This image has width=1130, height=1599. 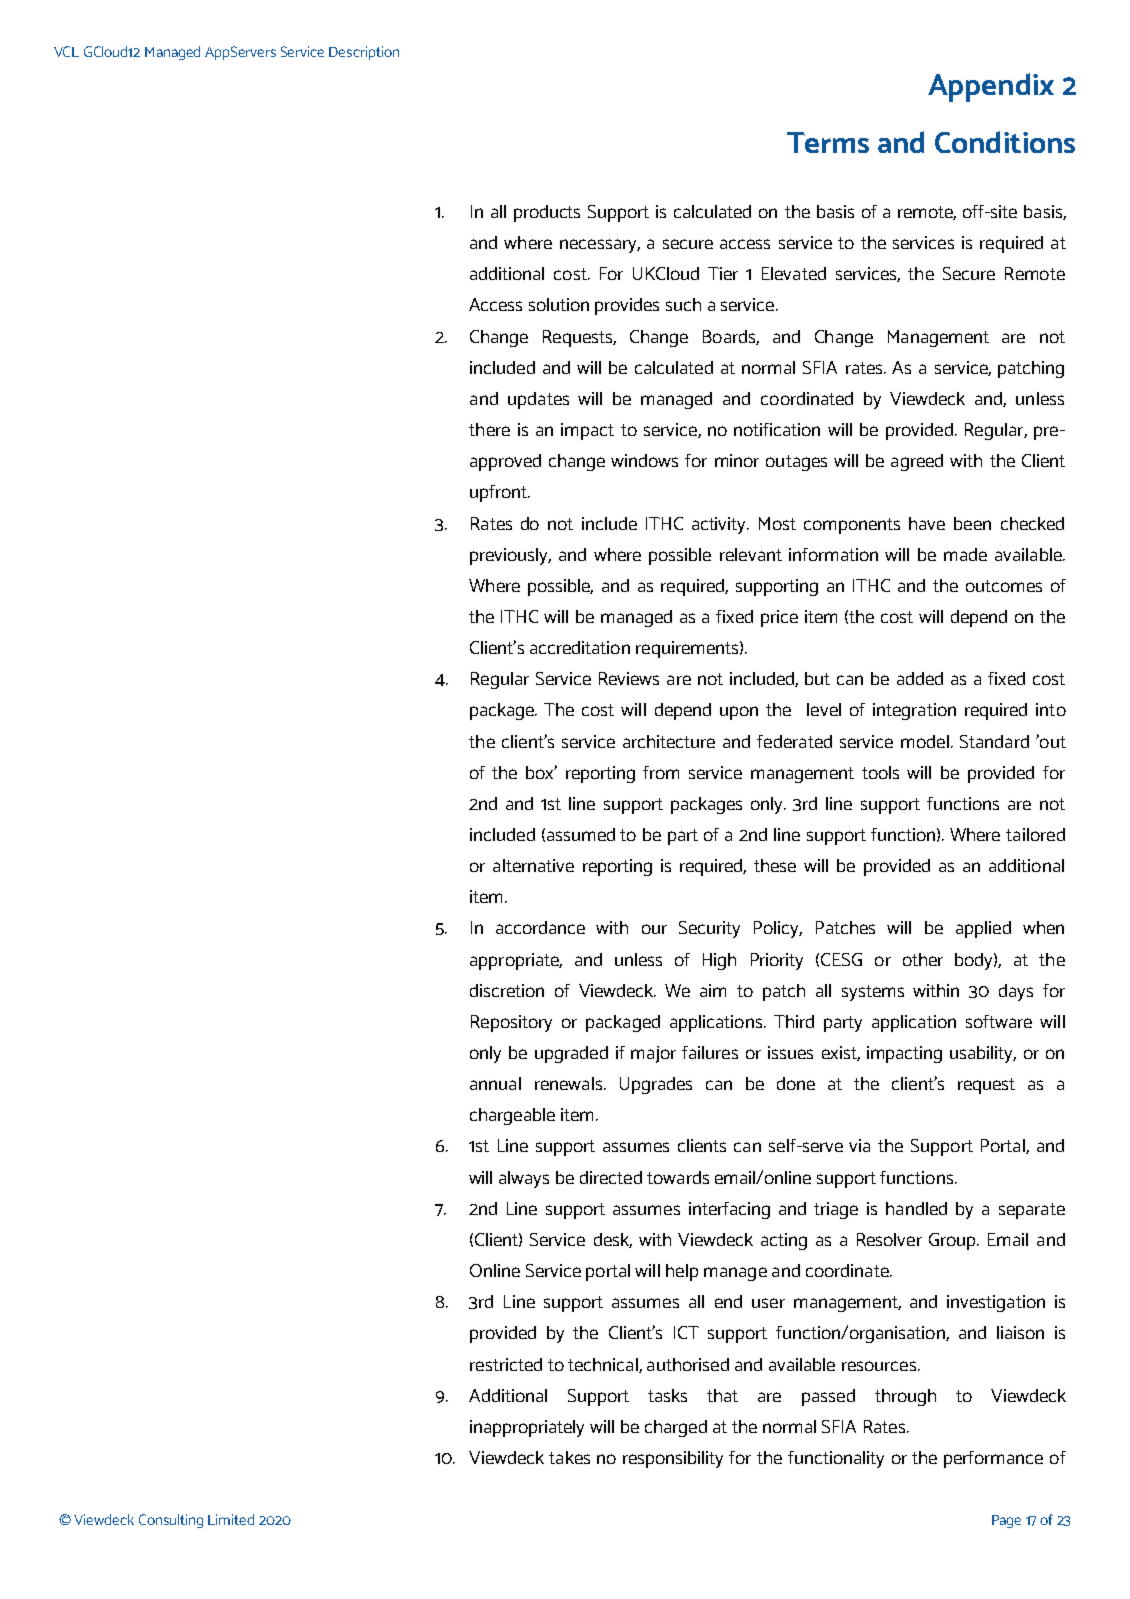 I want to click on made, so click(x=965, y=554).
